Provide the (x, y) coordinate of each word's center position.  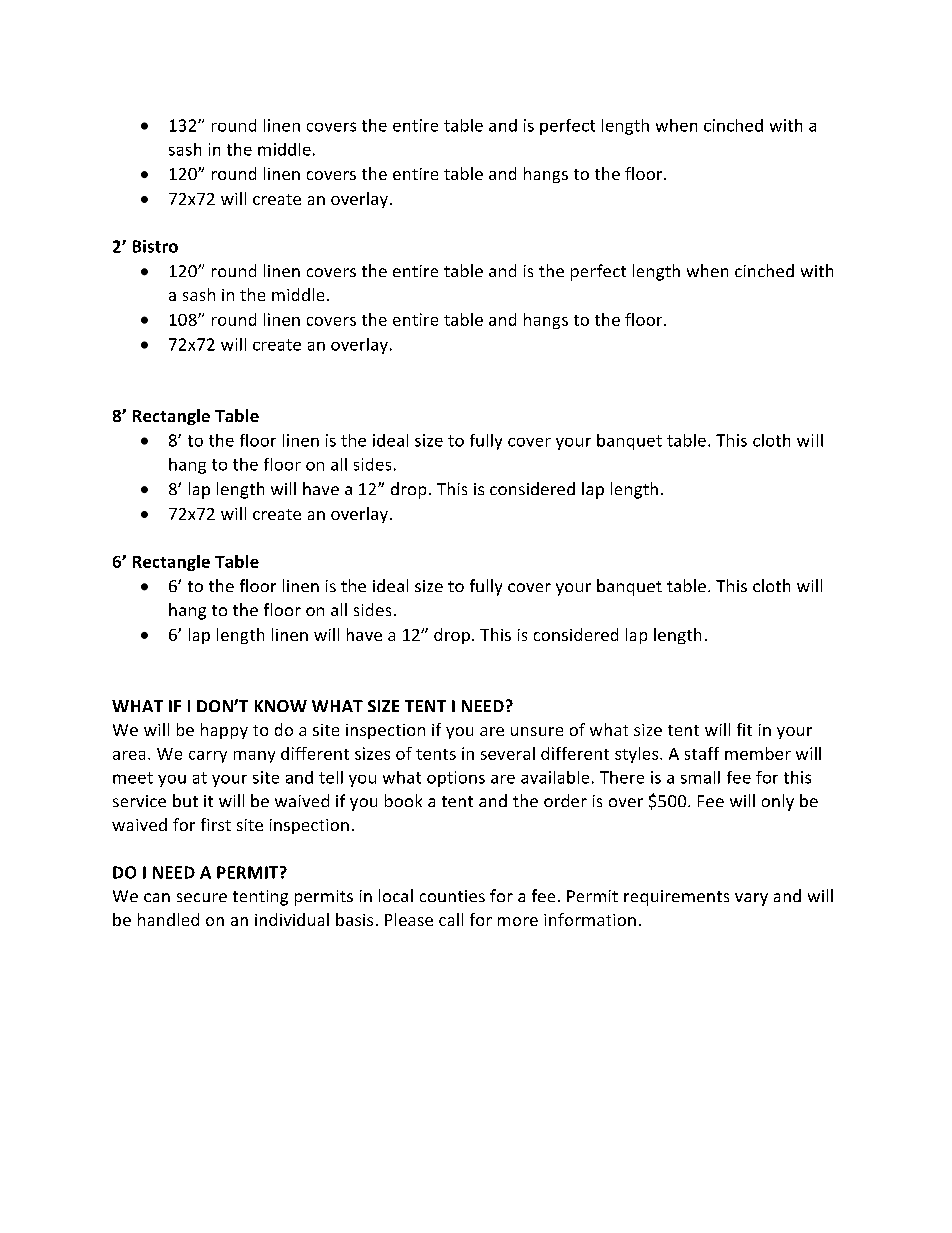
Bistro (155, 246)
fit (744, 729)
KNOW (281, 706)
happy (224, 731)
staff (702, 753)
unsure (537, 731)
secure (202, 897)
